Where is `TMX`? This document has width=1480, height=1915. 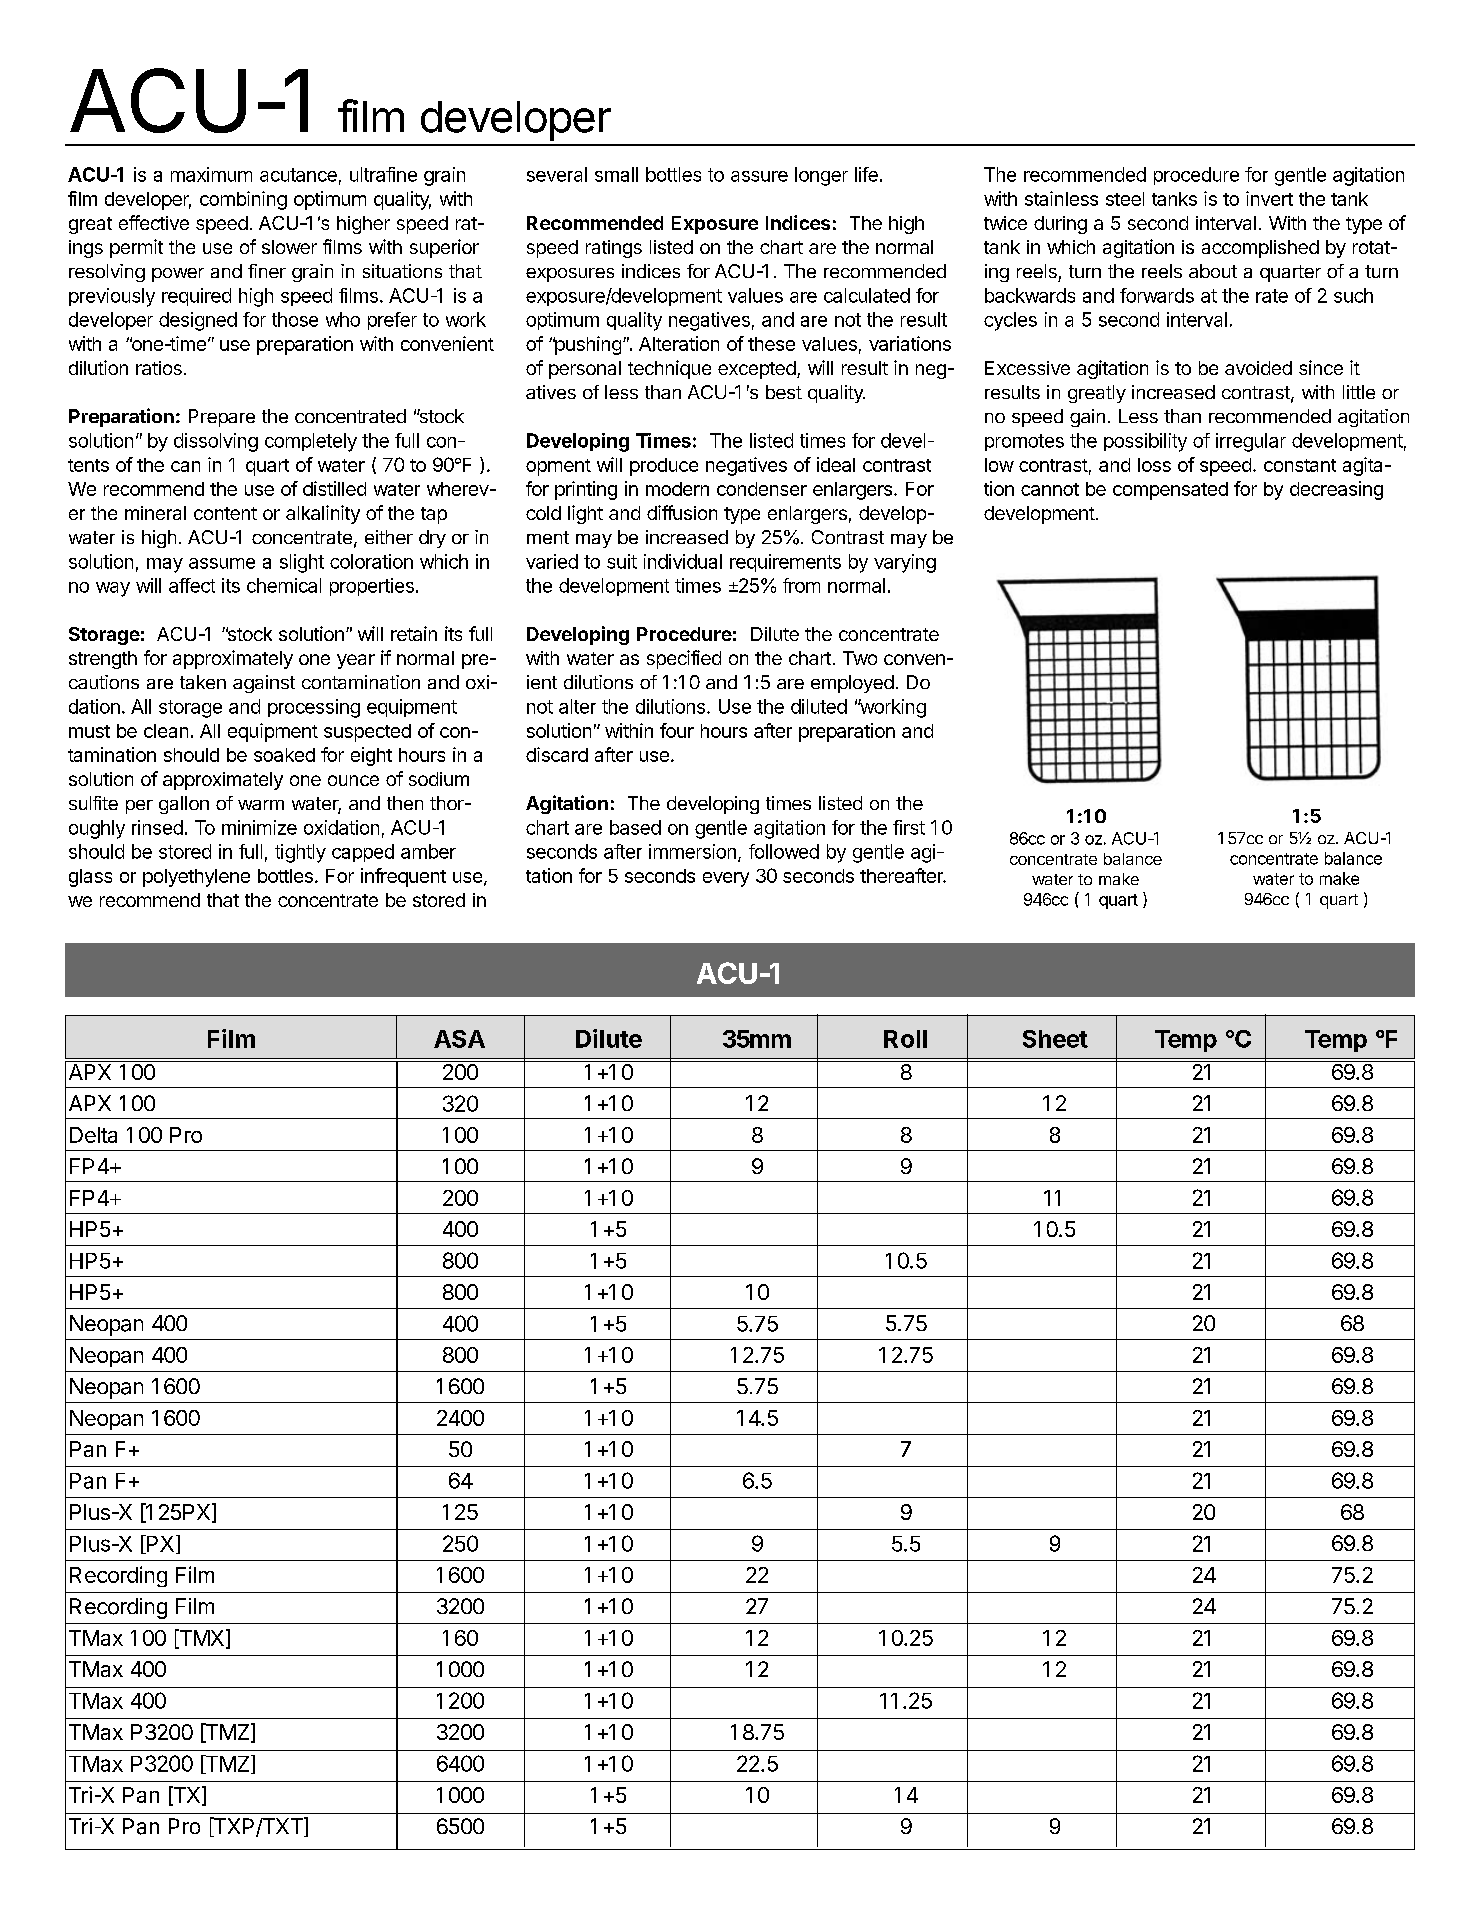 TMX is located at coordinates (200, 1638).
